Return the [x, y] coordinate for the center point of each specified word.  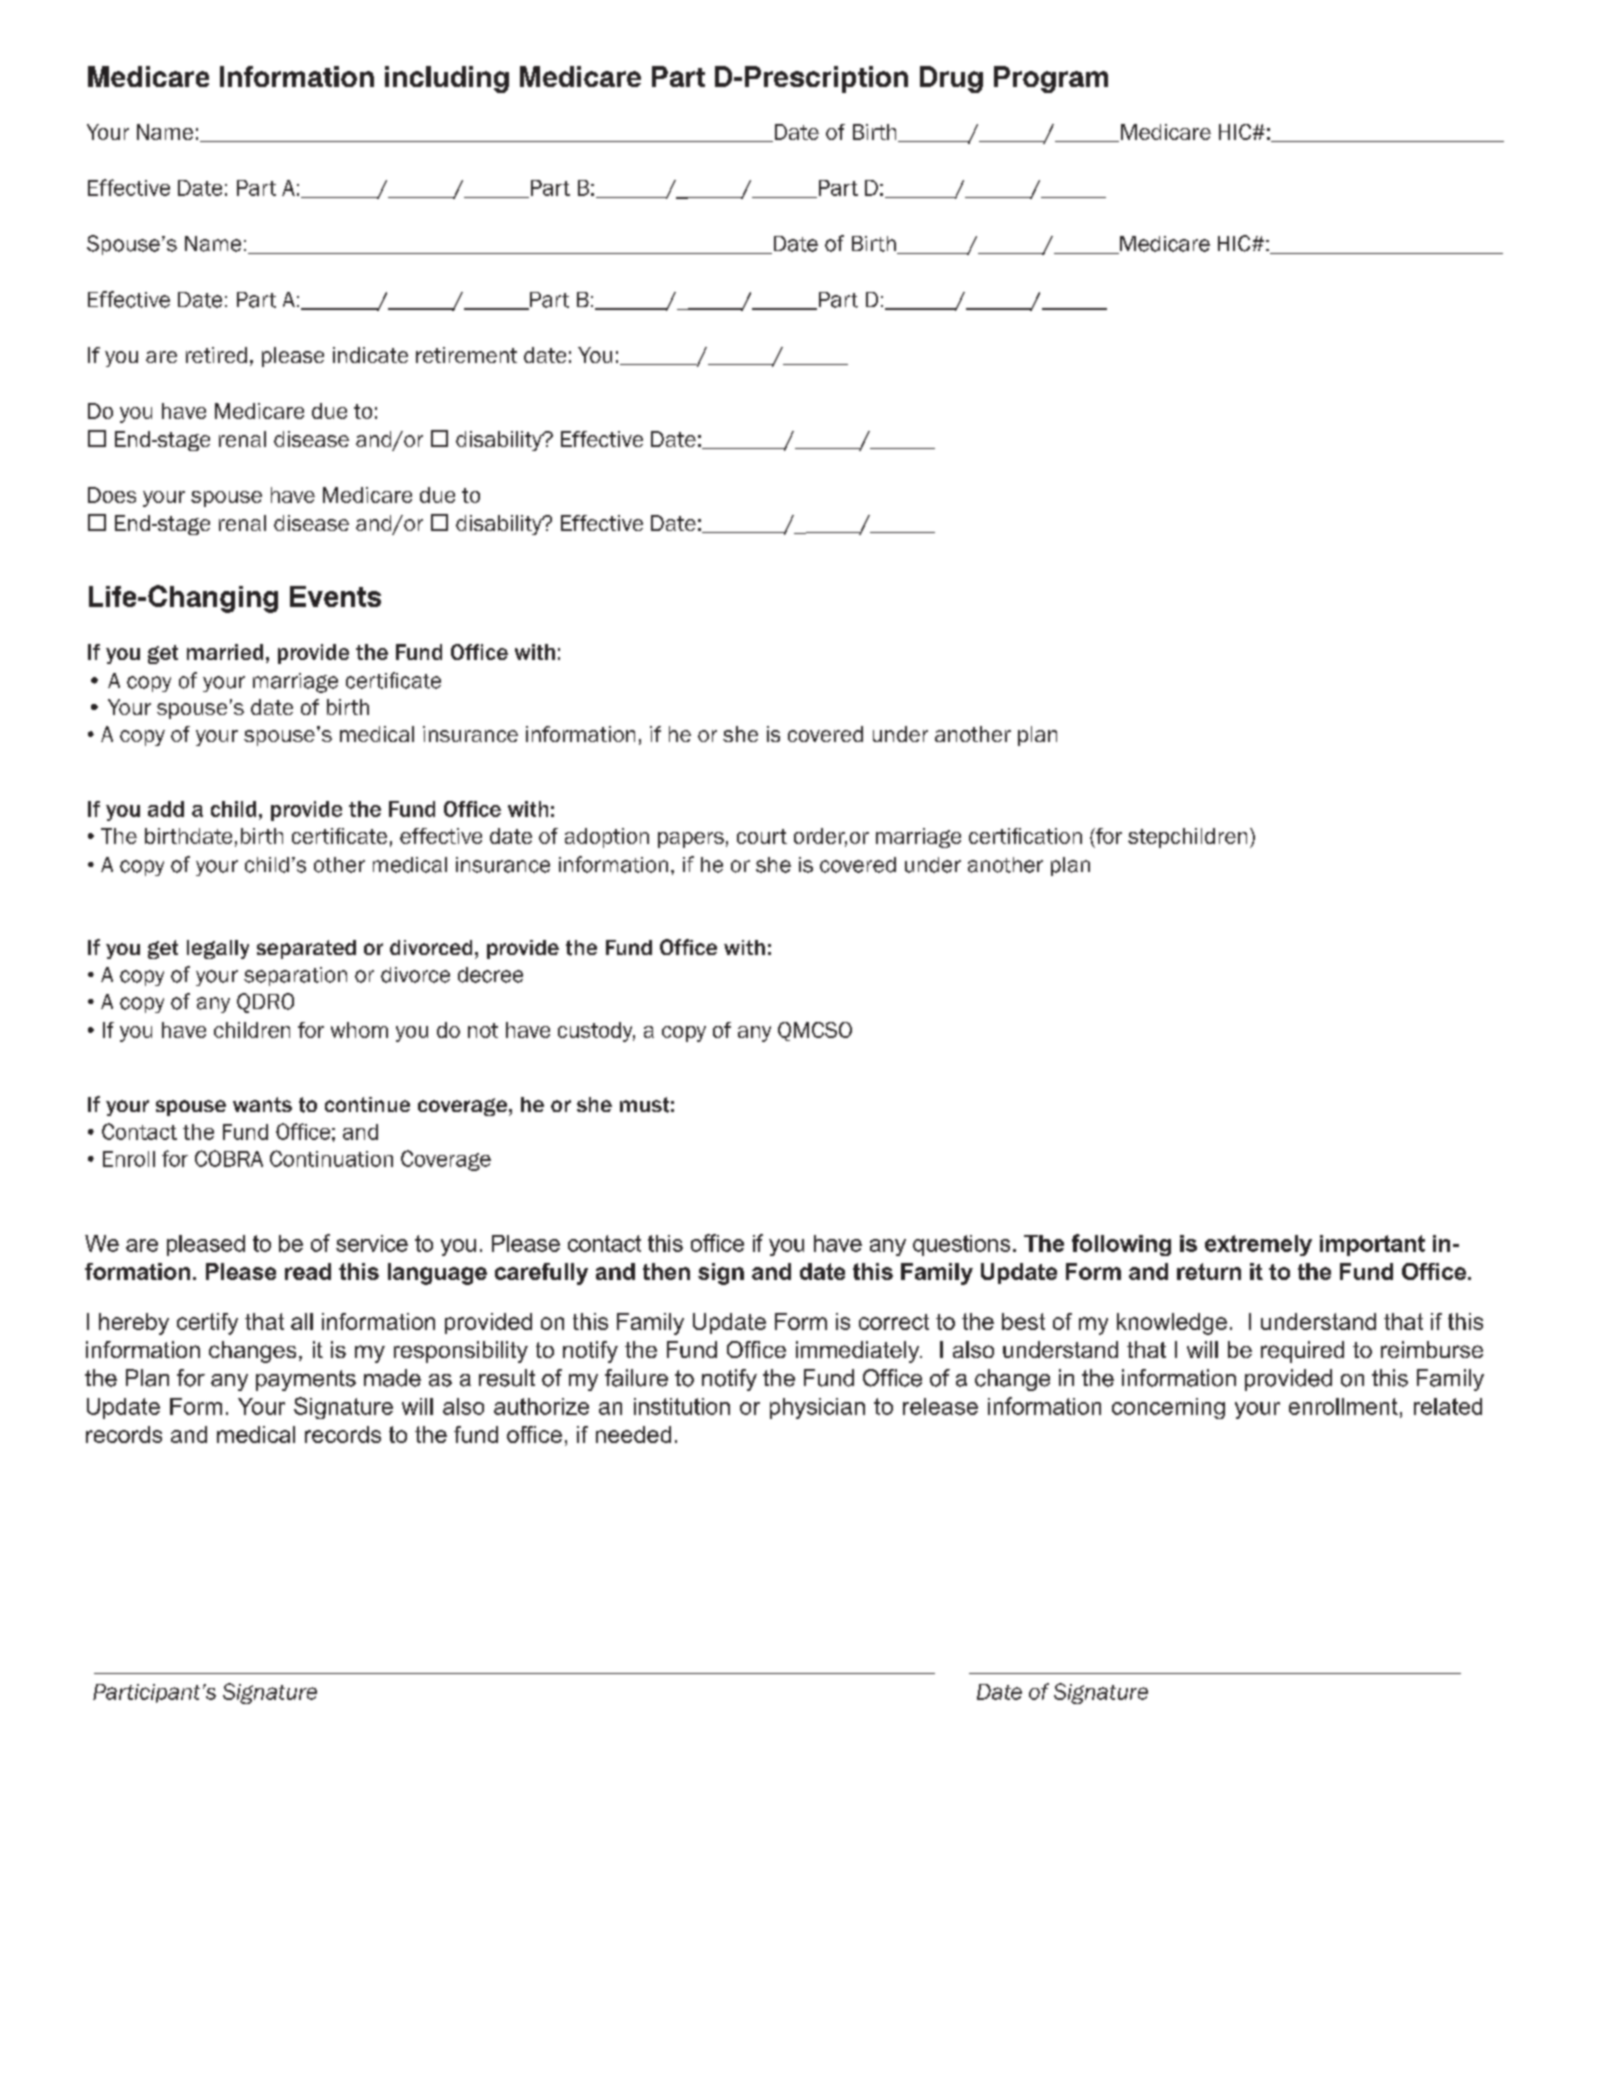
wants [262, 1104]
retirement [466, 355]
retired [216, 355]
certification [1025, 836]
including [447, 79]
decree [490, 975]
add [166, 809]
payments [306, 1380]
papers [691, 840]
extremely [1258, 1245]
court [762, 836]
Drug [951, 79]
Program [1051, 79]
